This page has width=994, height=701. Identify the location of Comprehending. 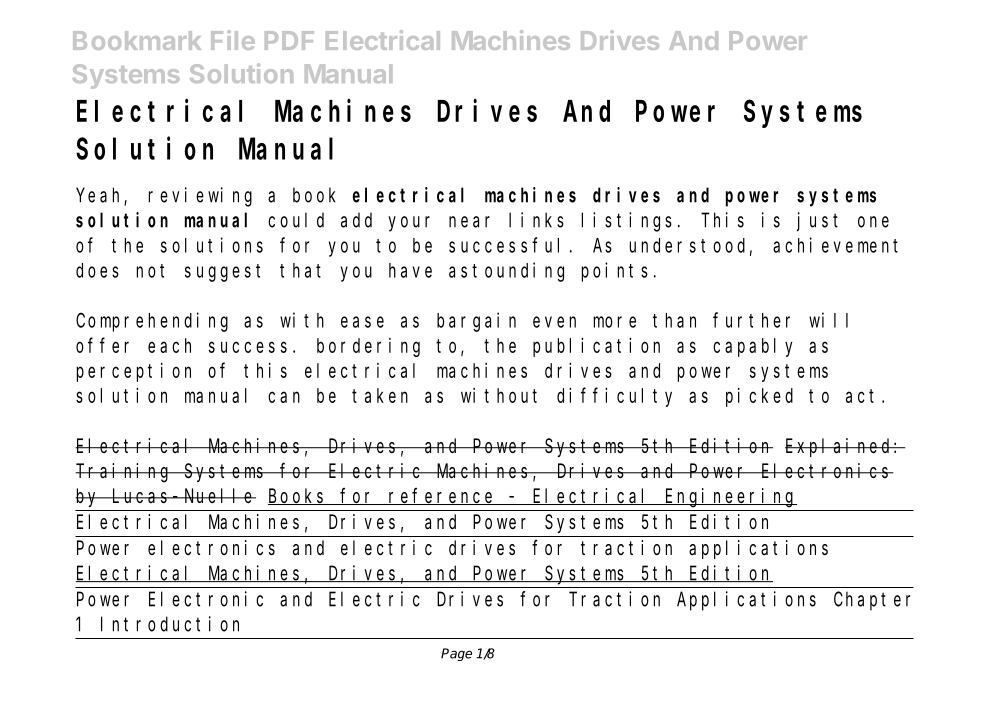
(152, 322).
